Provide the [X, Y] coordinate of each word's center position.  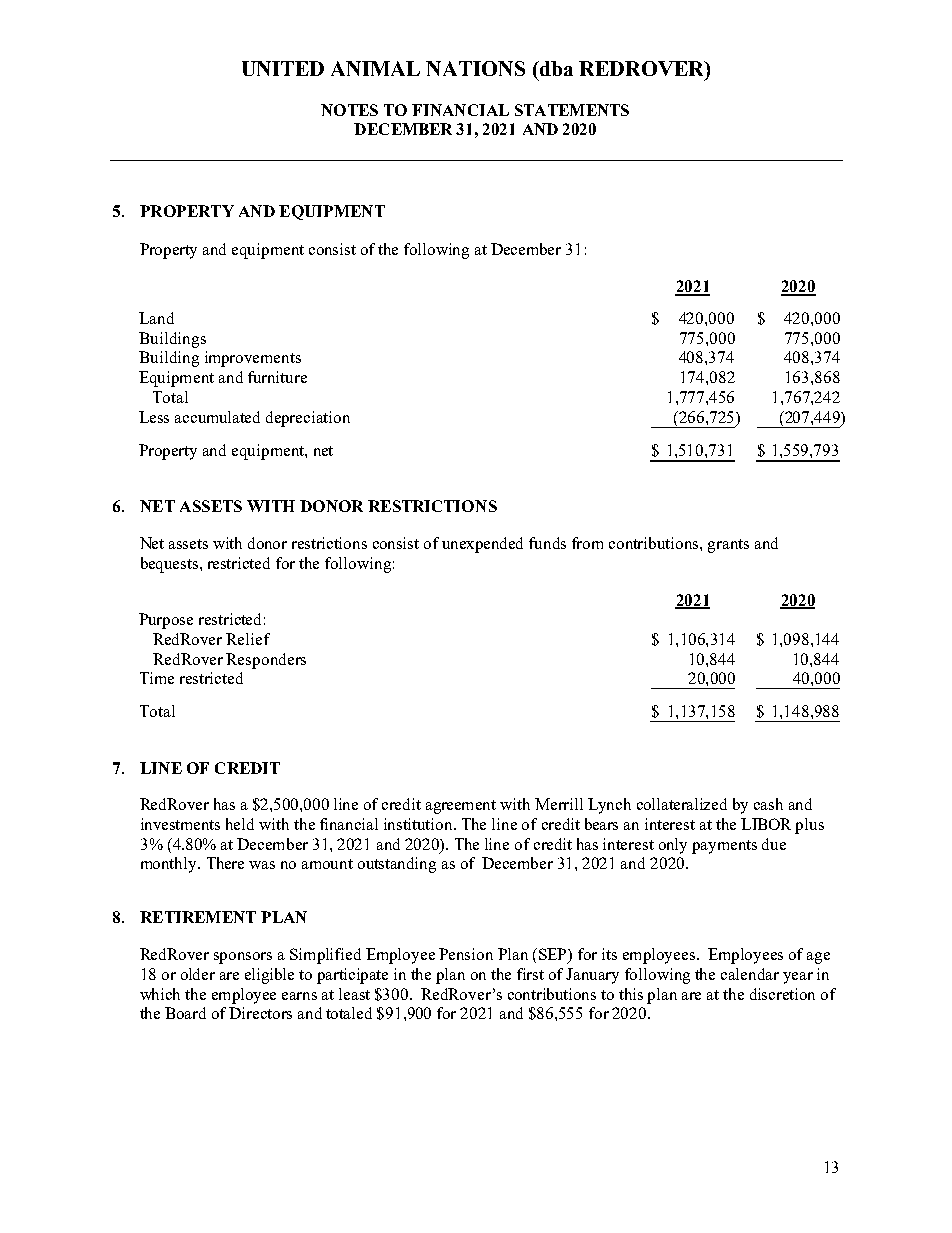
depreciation [308, 419]
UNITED [283, 68]
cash [768, 804]
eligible [269, 976]
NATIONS [475, 68]
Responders [266, 661]
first [530, 974]
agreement [461, 807]
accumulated [217, 417]
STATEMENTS [572, 110]
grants [728, 546]
